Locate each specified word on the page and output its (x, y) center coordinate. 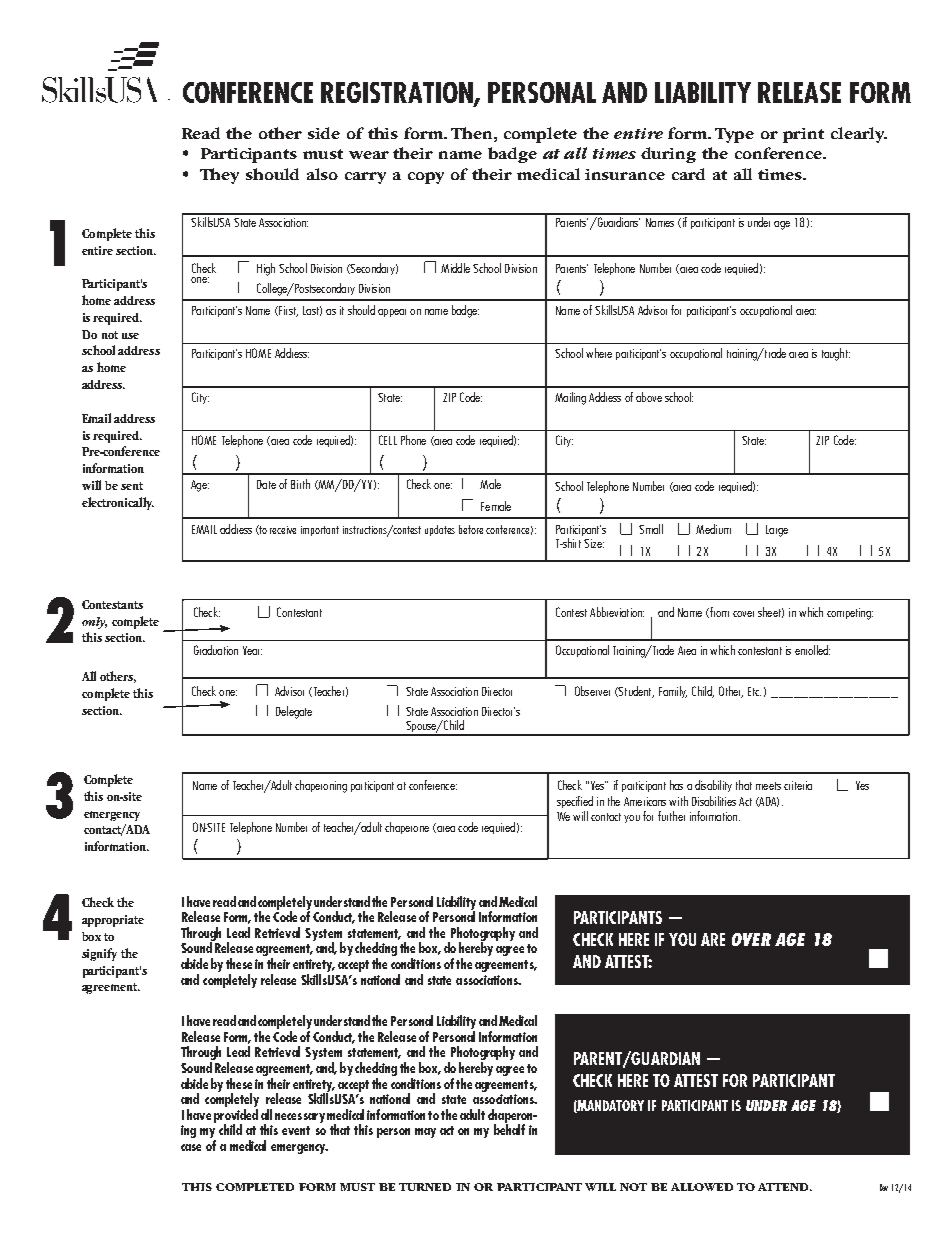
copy (426, 178)
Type (734, 135)
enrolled (812, 650)
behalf (509, 1128)
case (191, 1147)
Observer (592, 691)
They (219, 176)
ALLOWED (702, 1187)
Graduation (216, 650)
